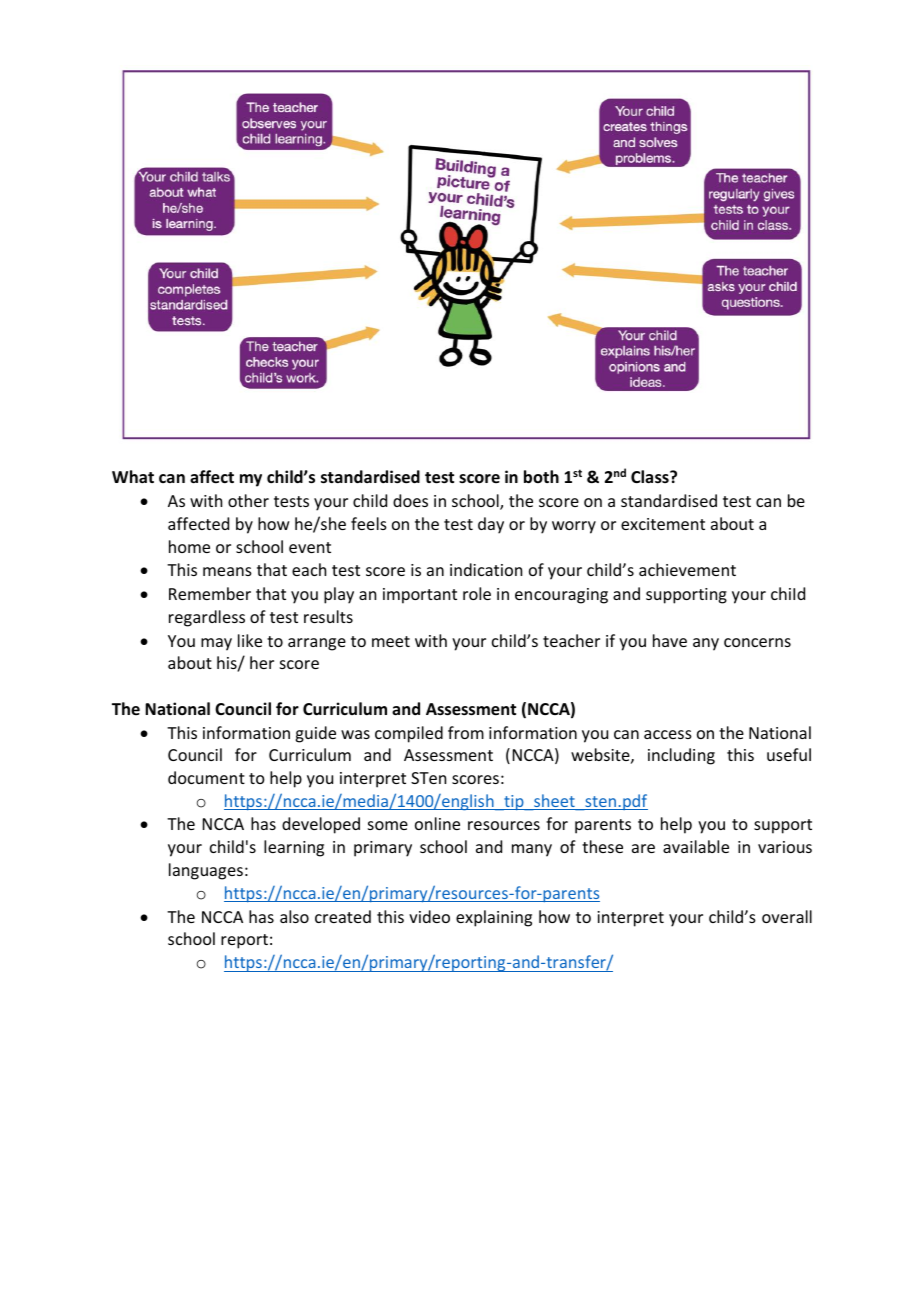  What do you see at coordinates (294, 916) in the screenshot?
I see `also` at bounding box center [294, 916].
